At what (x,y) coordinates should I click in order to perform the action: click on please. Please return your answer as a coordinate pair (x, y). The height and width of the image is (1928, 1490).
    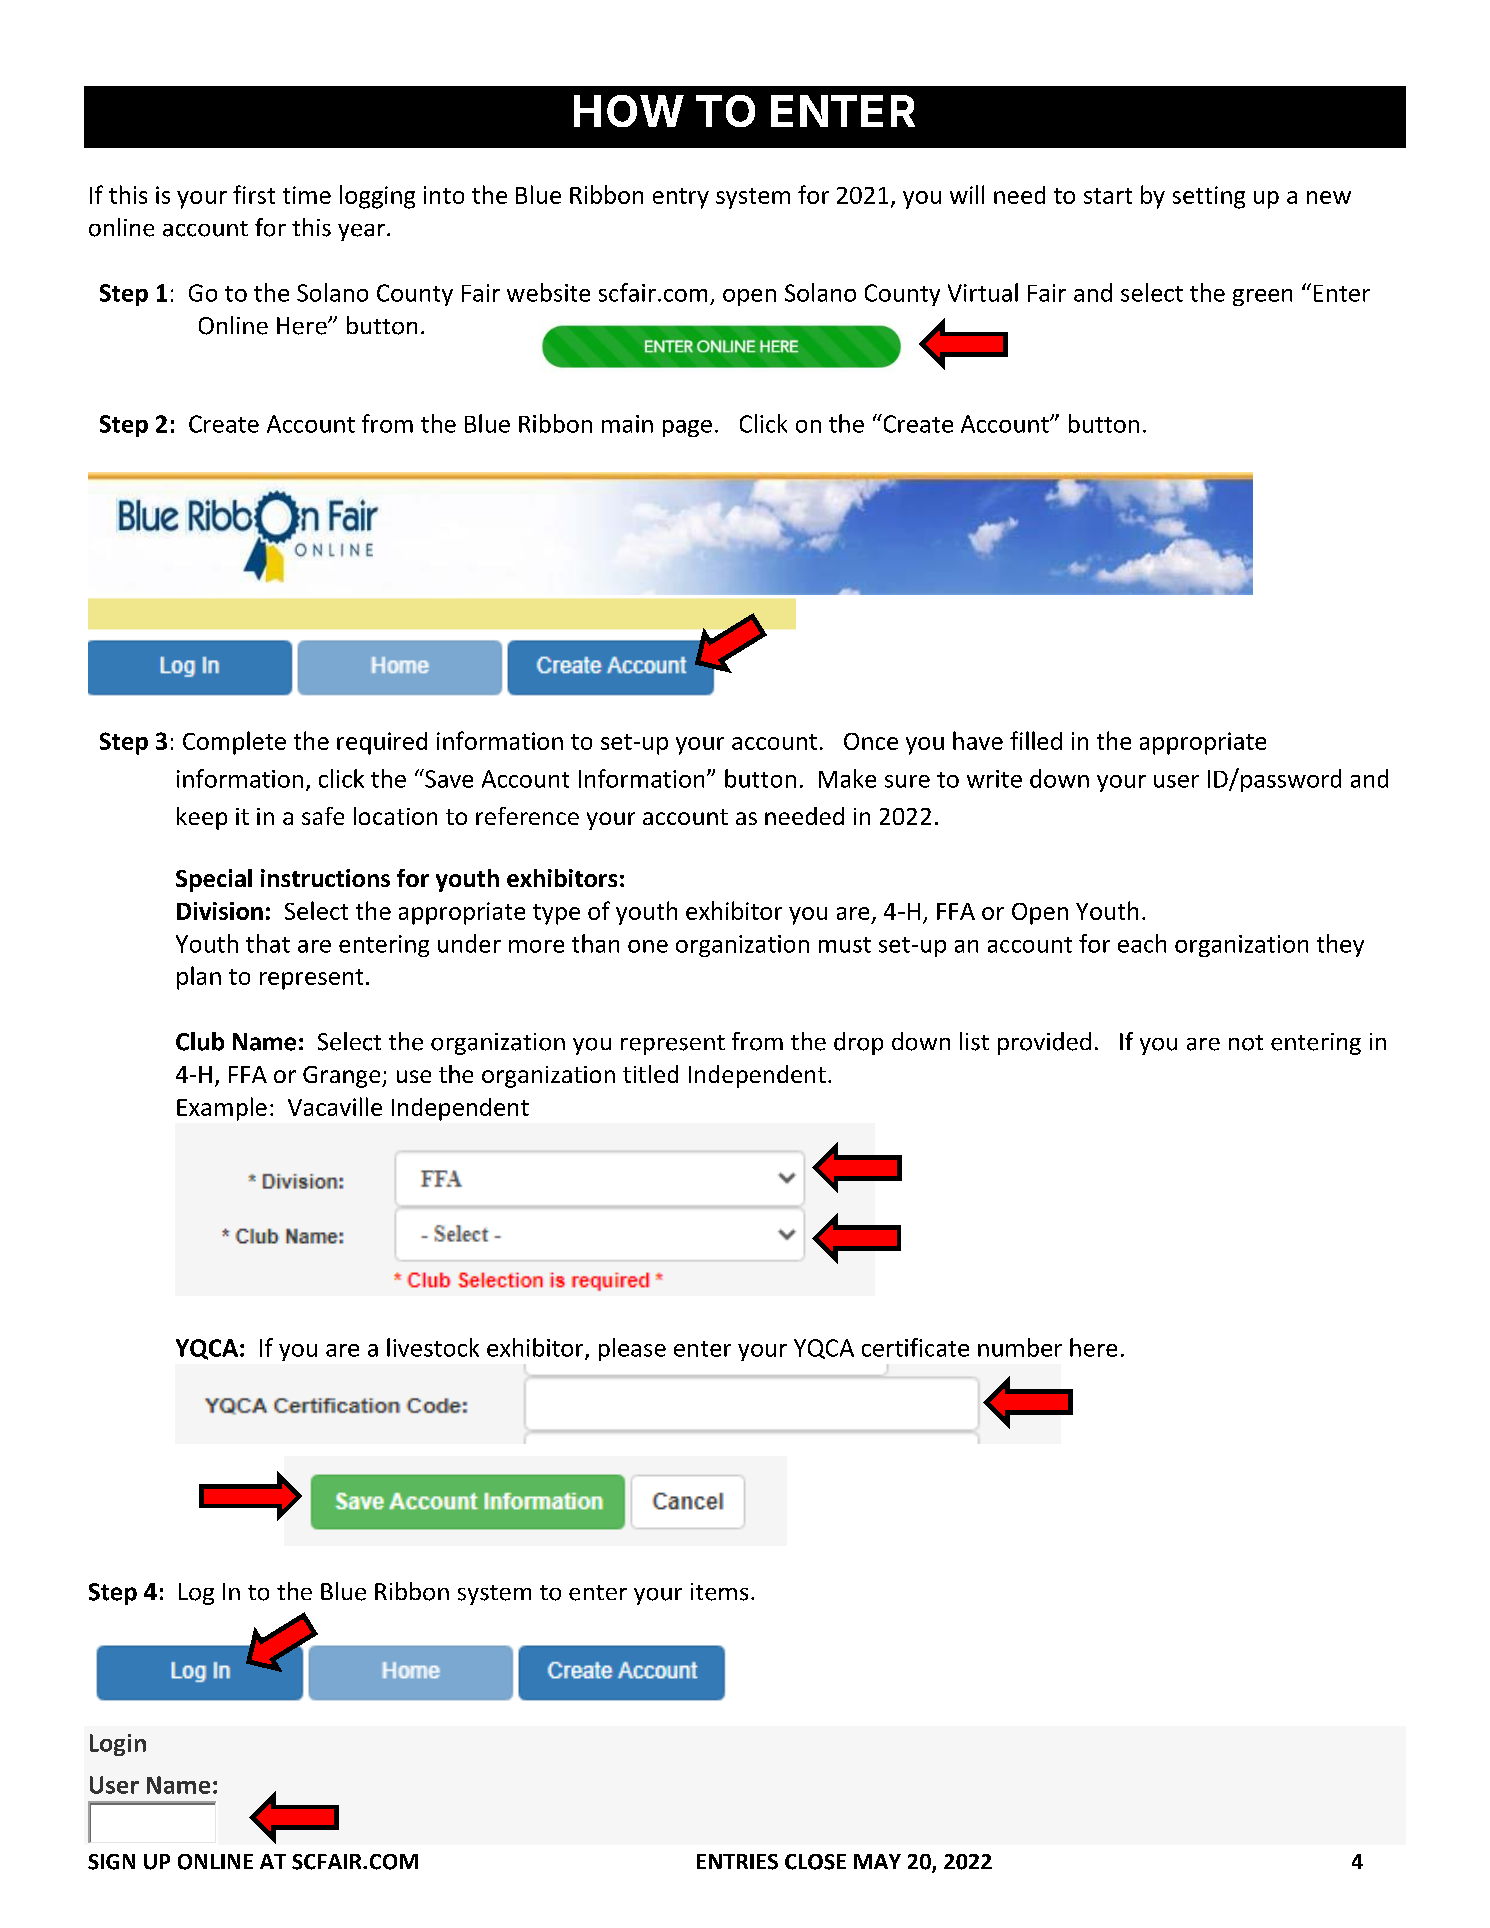
    Looking at the image, I should click on (632, 1349).
